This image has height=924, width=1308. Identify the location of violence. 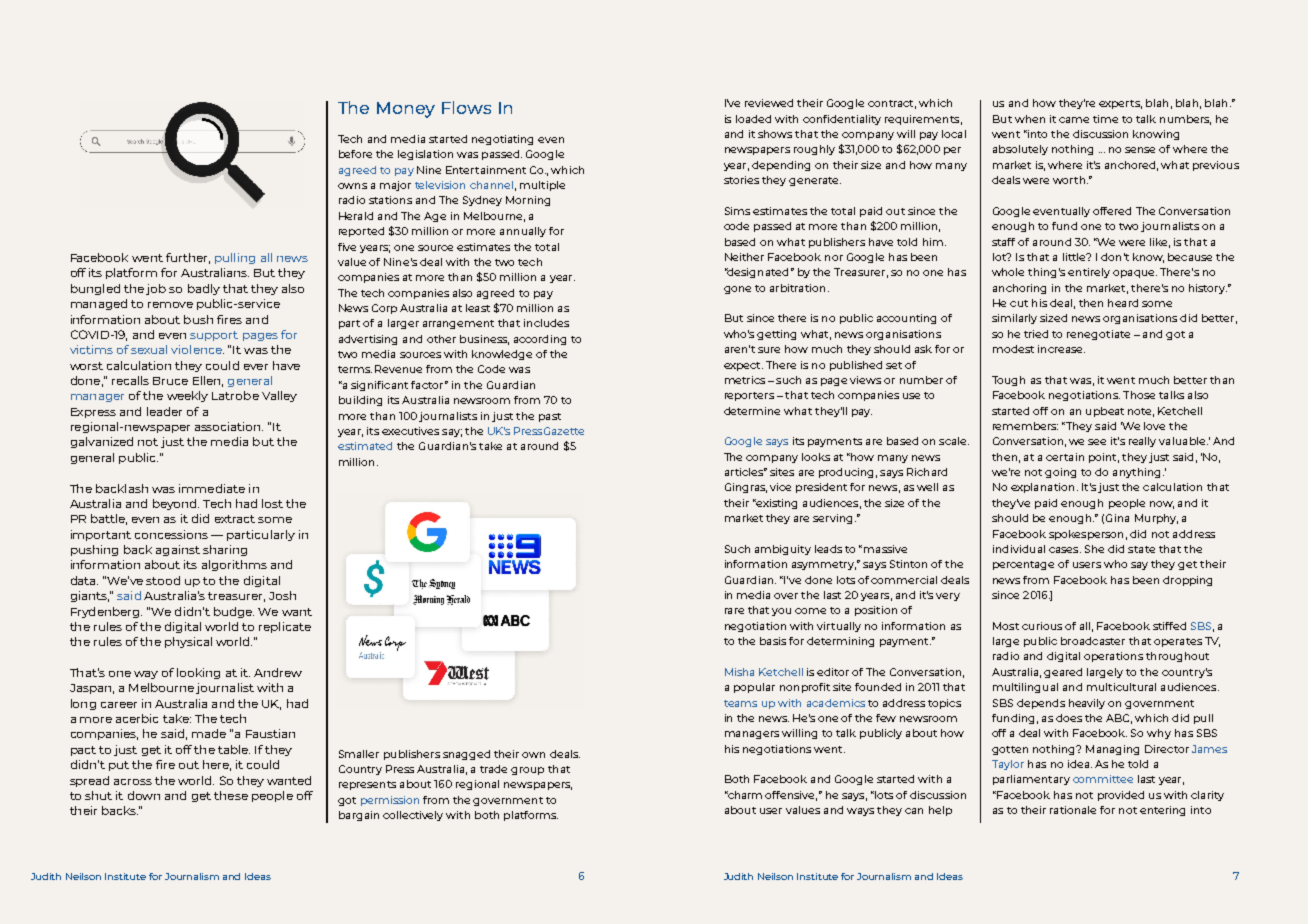
(197, 349).
